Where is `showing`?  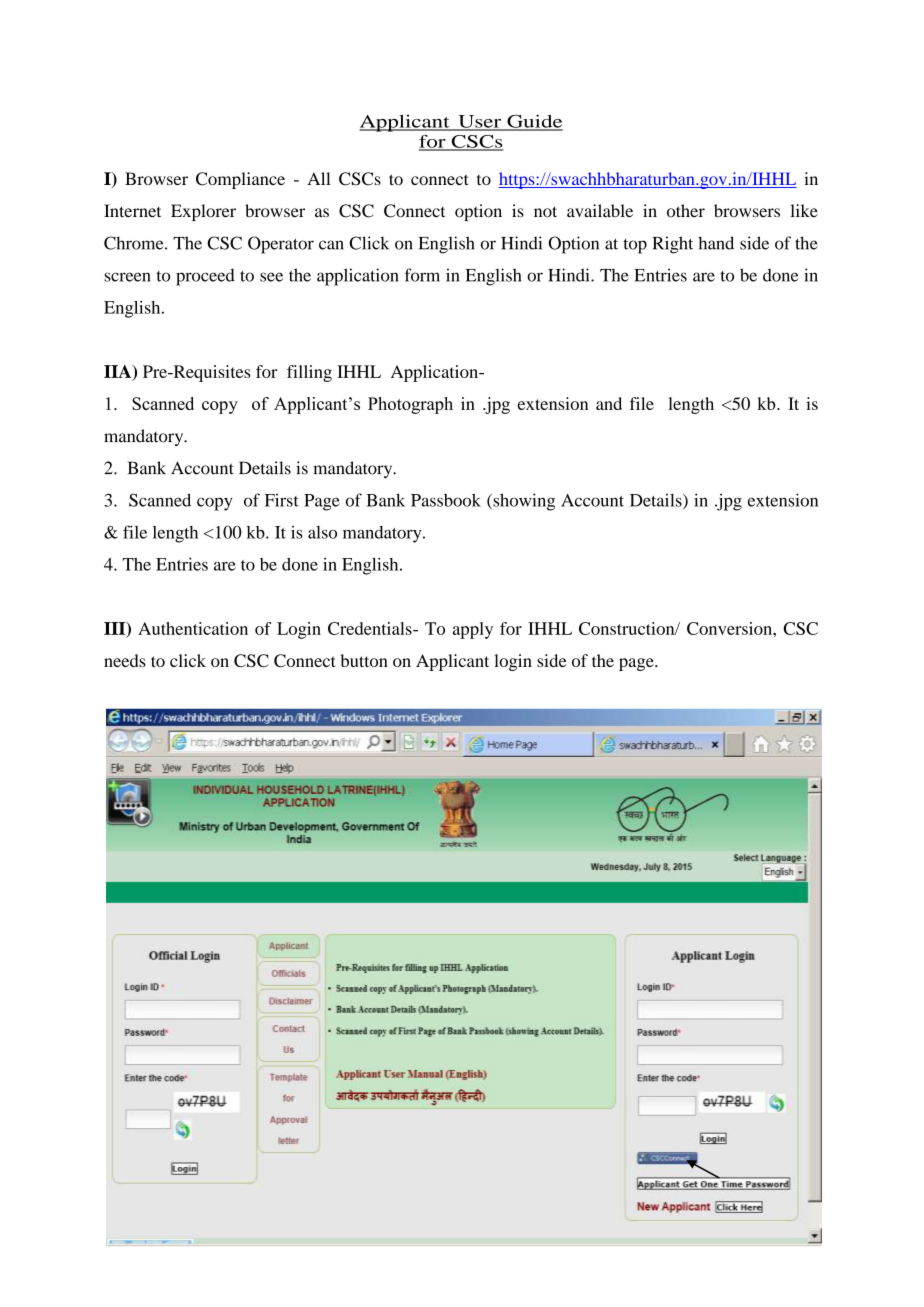 showing is located at coordinates (523, 502).
